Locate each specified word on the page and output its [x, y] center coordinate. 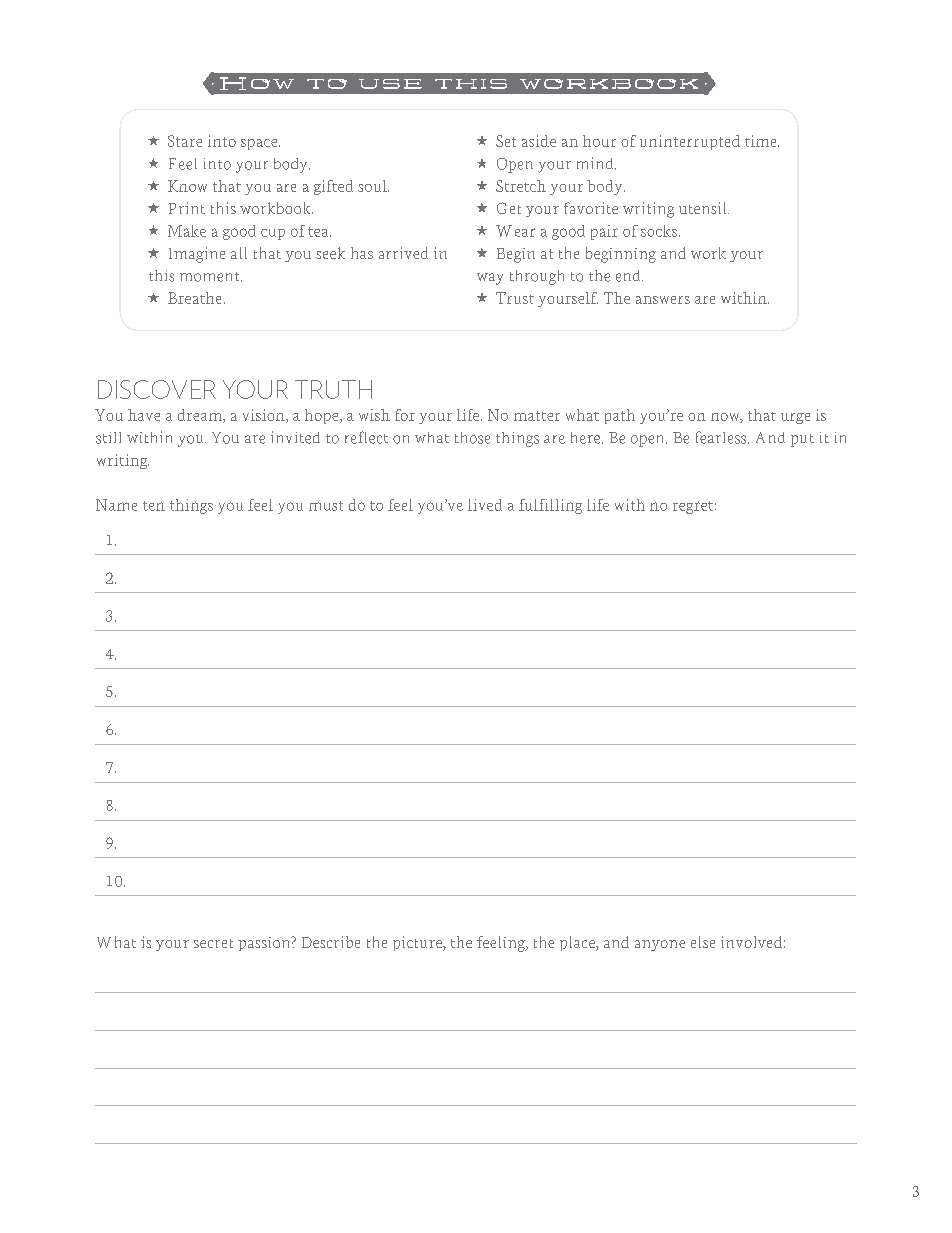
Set [506, 141]
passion [265, 943]
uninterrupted [690, 142]
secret [213, 943]
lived [485, 505]
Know [187, 186]
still [108, 438]
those [472, 438]
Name [116, 505]
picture [418, 943]
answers [663, 300]
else [703, 942]
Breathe [194, 298]
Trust [515, 298]
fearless [722, 437]
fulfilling [550, 506]
